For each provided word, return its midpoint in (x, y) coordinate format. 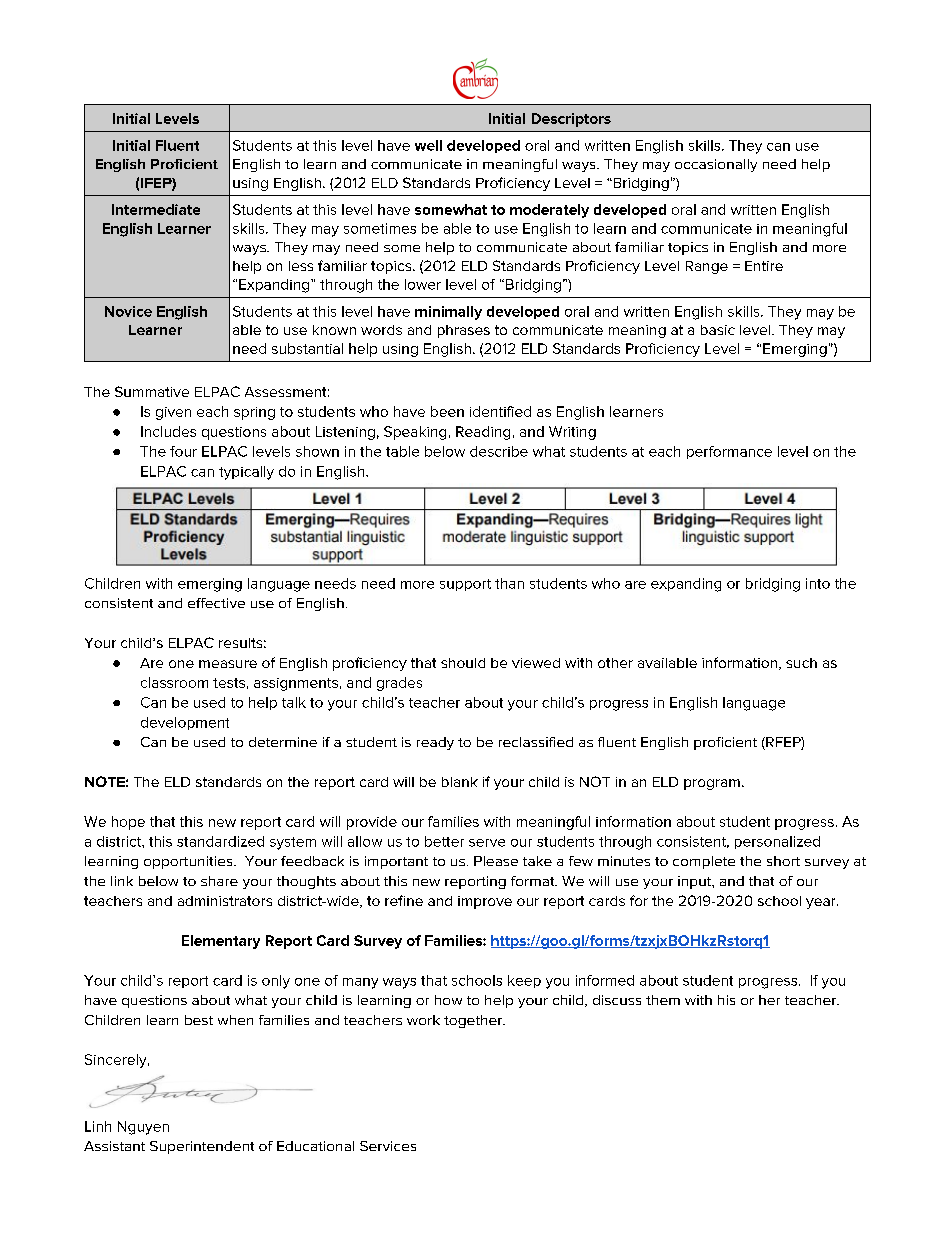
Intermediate (156, 209)
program (712, 784)
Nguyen (143, 1128)
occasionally (716, 165)
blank (460, 782)
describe (499, 451)
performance (729, 452)
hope (128, 823)
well (428, 145)
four (183, 451)
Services (388, 1146)
